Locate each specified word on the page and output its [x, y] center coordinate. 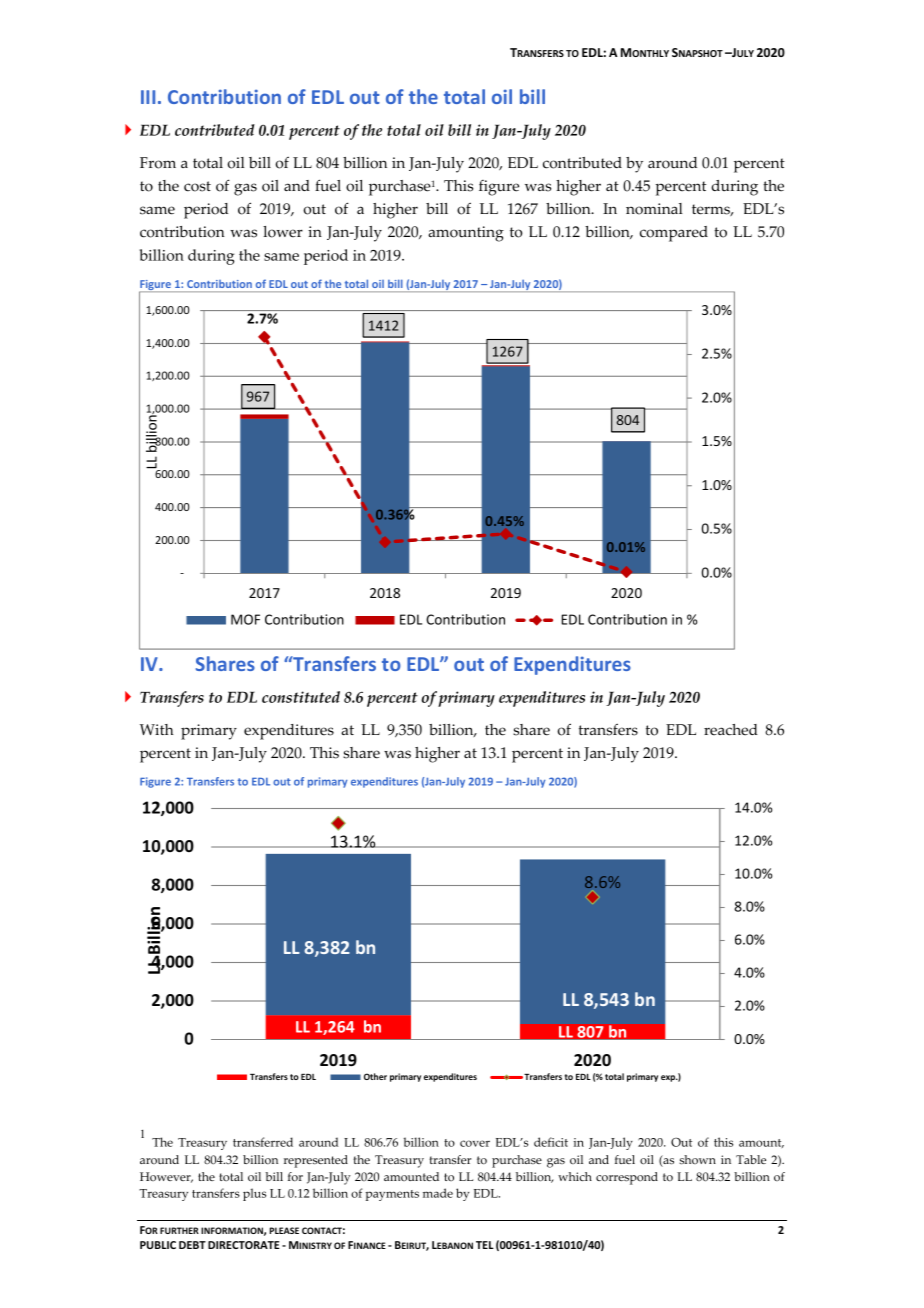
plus [254, 1194]
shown [697, 1160]
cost [197, 186]
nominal [654, 209]
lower [283, 232]
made [438, 1193]
